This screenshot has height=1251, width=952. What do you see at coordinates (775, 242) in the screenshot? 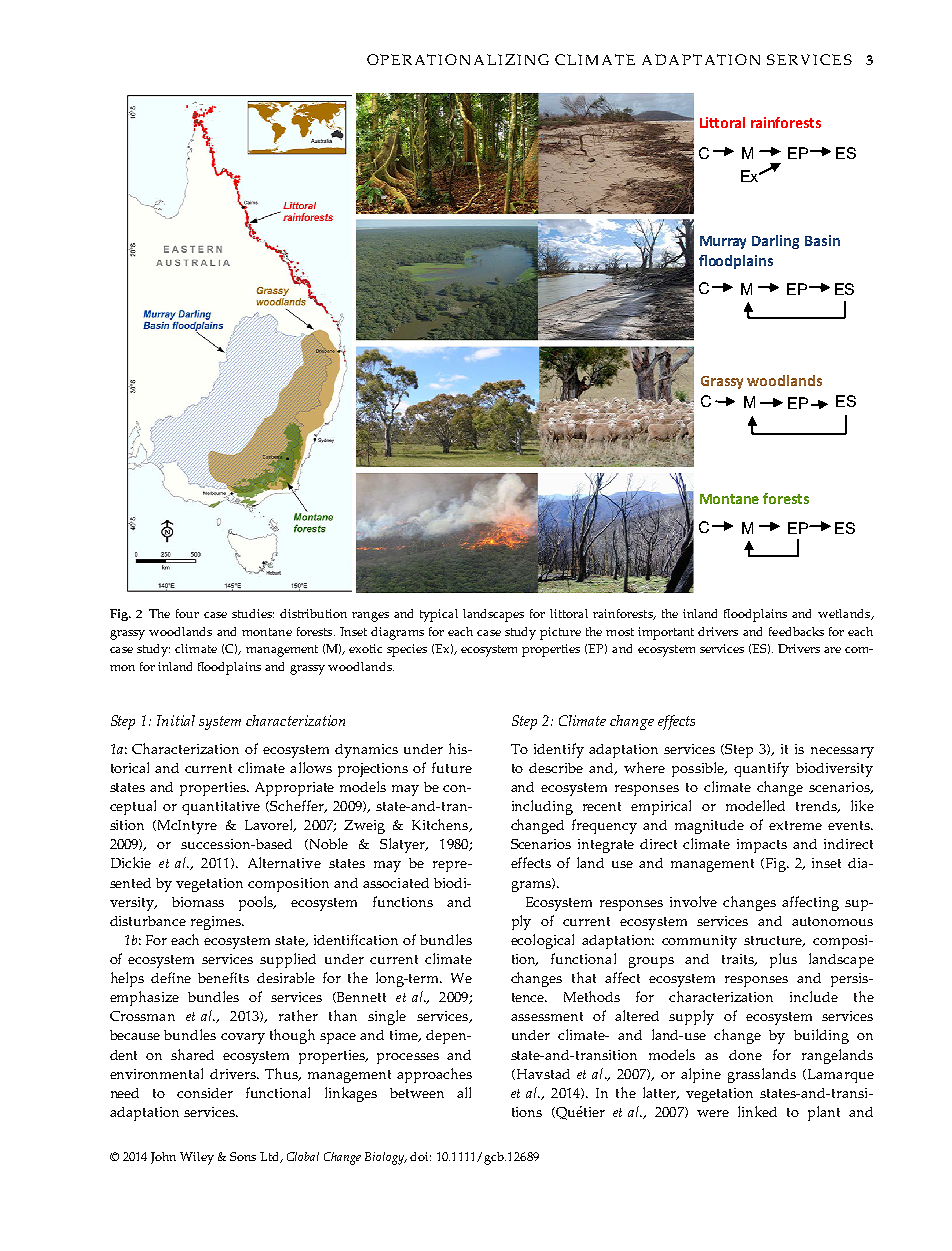
I see `Darling` at bounding box center [775, 242].
